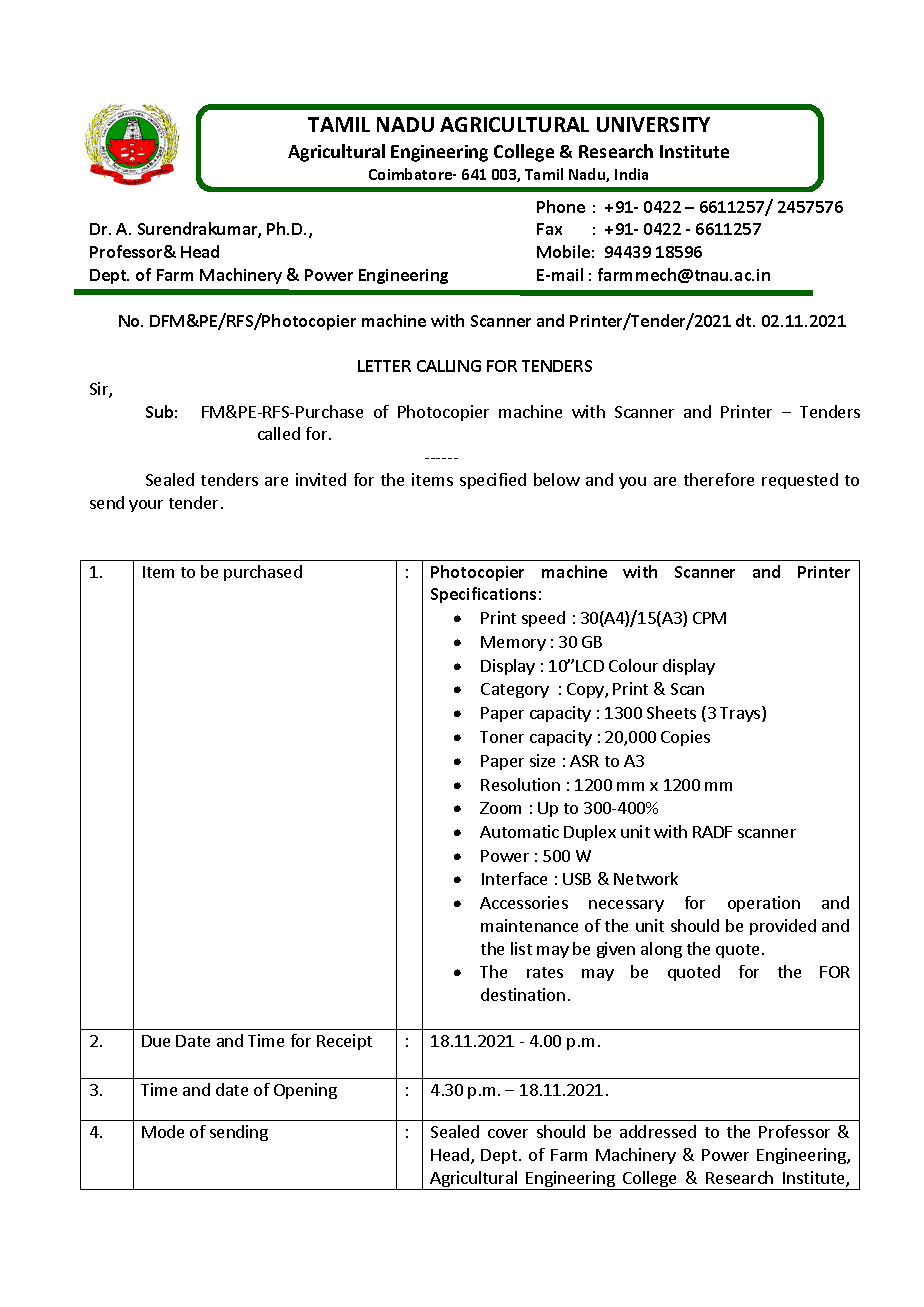 Image resolution: width=924 pixels, height=1307 pixels. Describe the element at coordinates (764, 904) in the page. I see `operation` at that location.
